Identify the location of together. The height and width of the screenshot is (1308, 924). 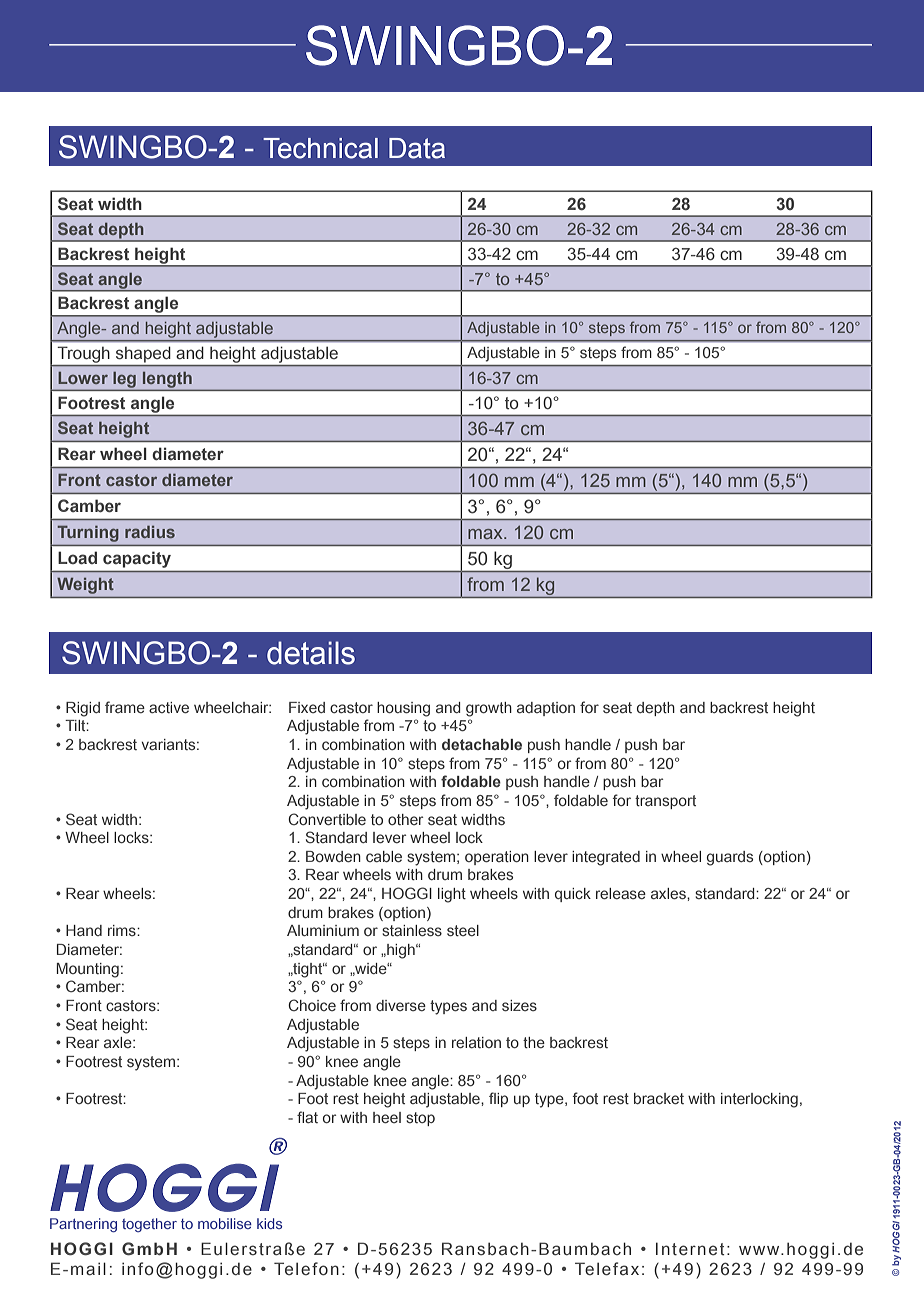
(149, 1225).
